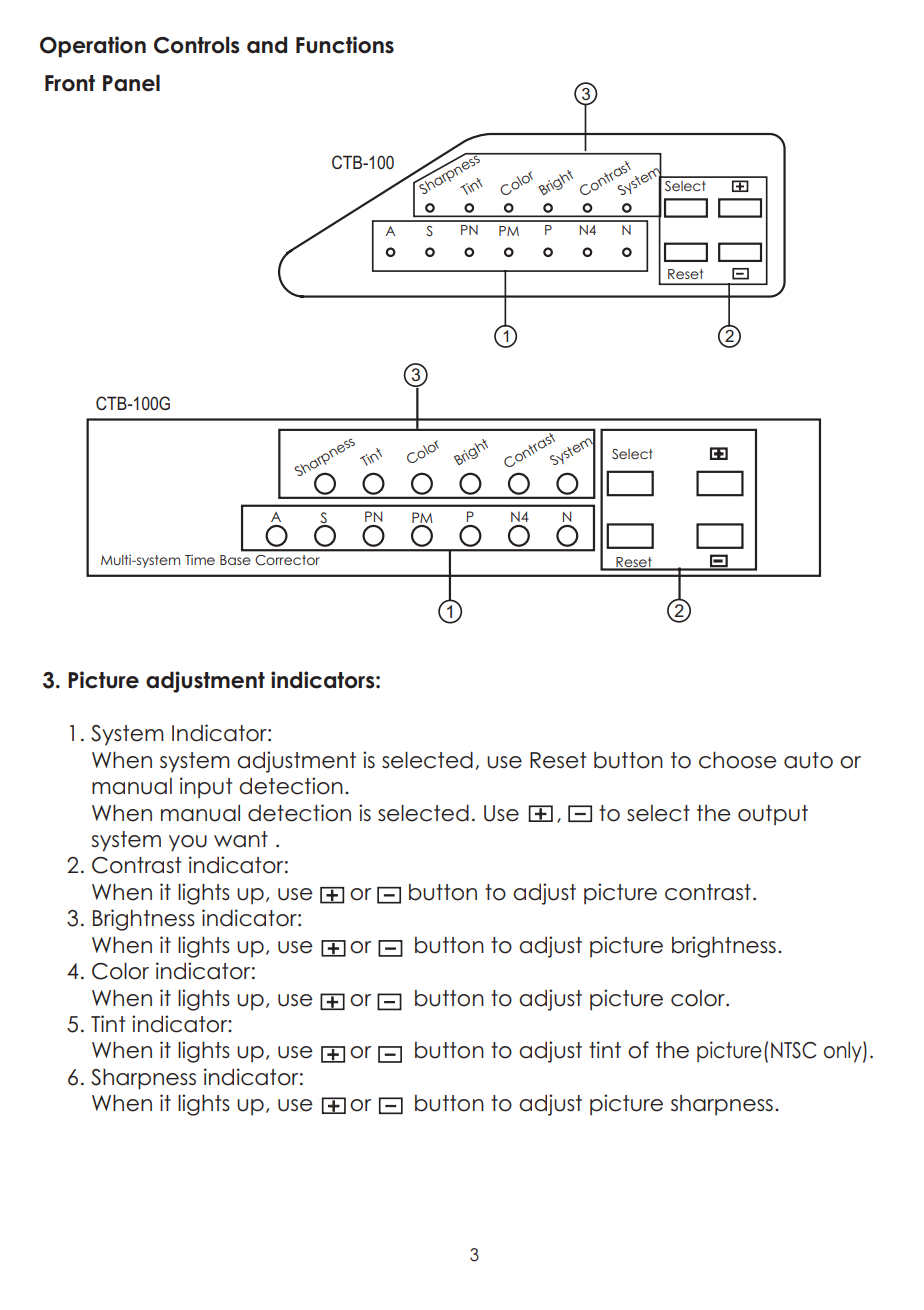 This document has width=924, height=1310. I want to click on Panel, so click(131, 83).
